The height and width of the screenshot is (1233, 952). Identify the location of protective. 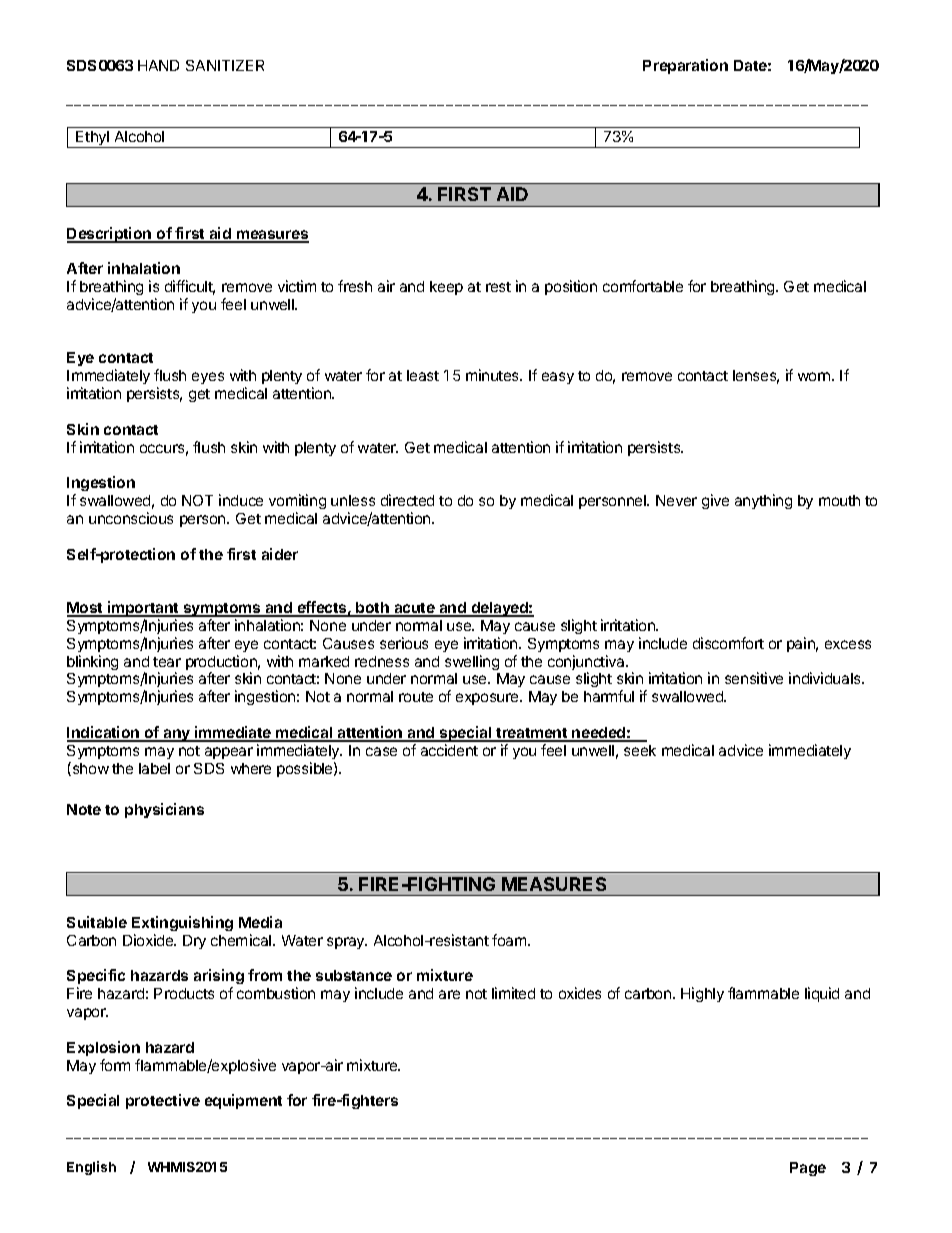
(163, 1101).
